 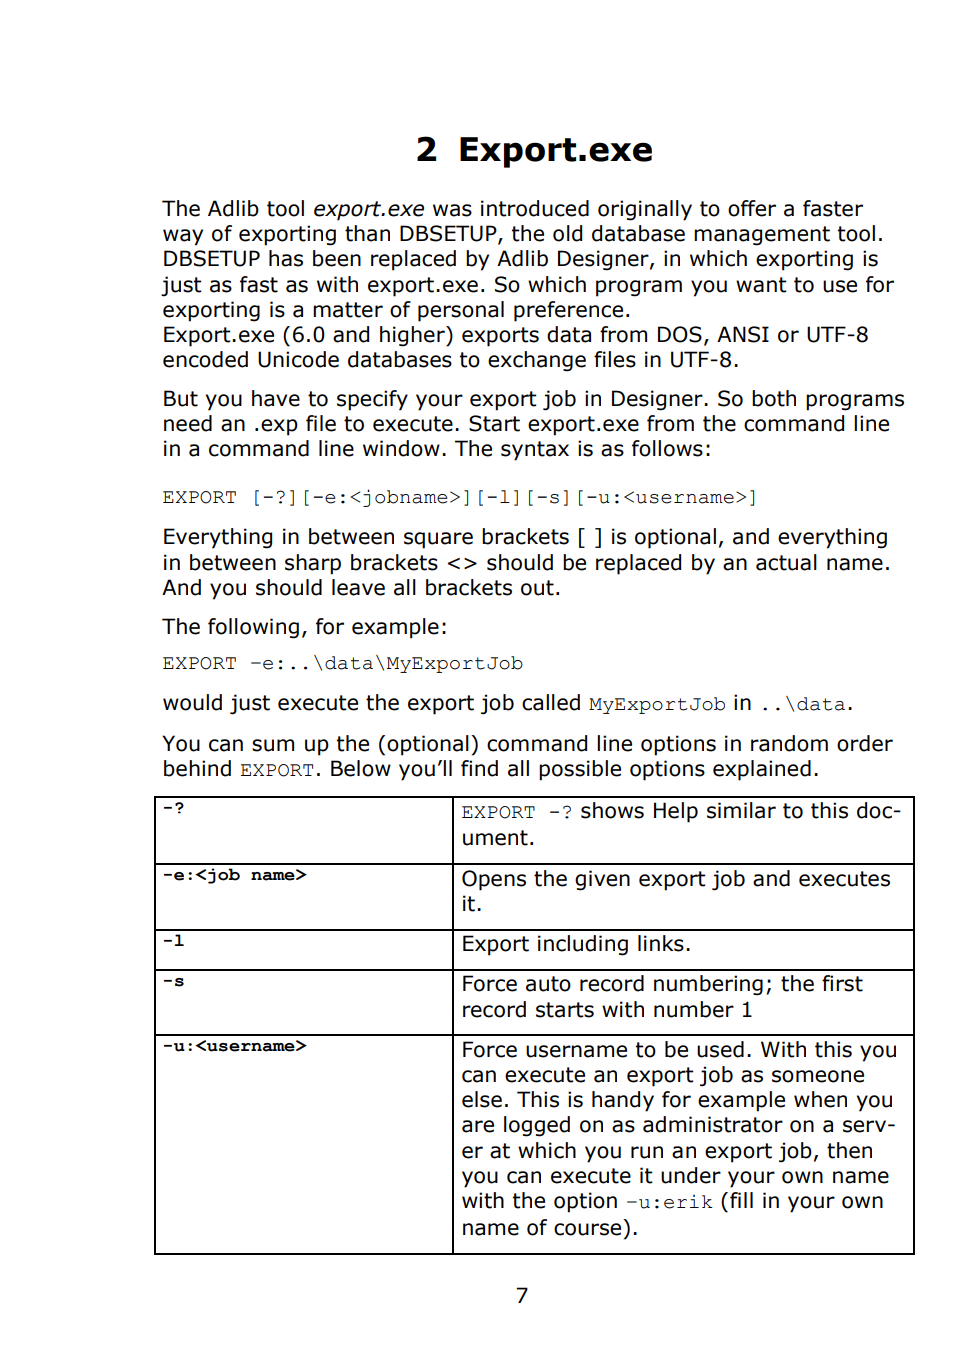 What do you see at coordinates (286, 258) in the screenshot?
I see `has` at bounding box center [286, 258].
